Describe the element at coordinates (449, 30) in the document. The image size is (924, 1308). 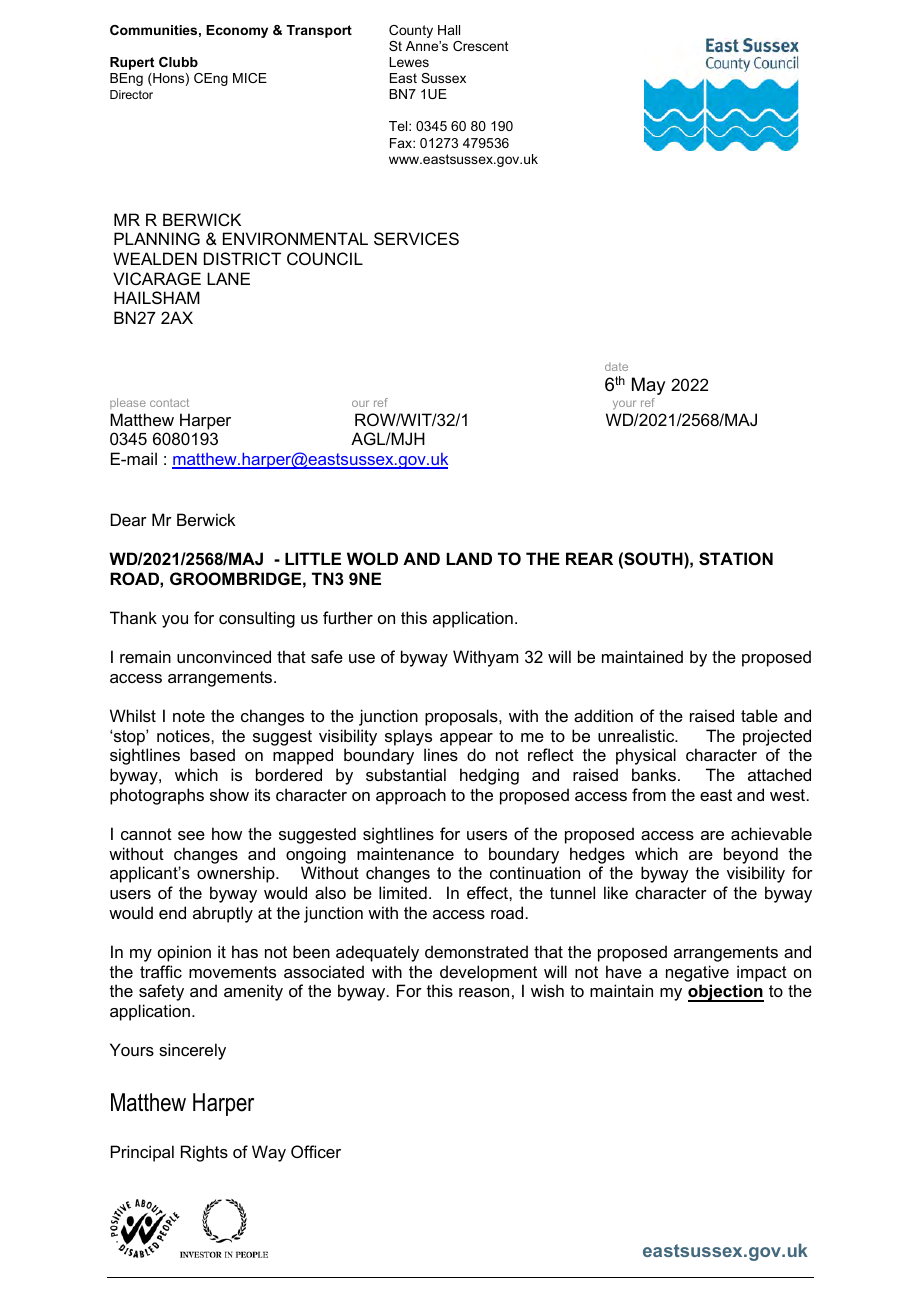
I see `Hall` at that location.
